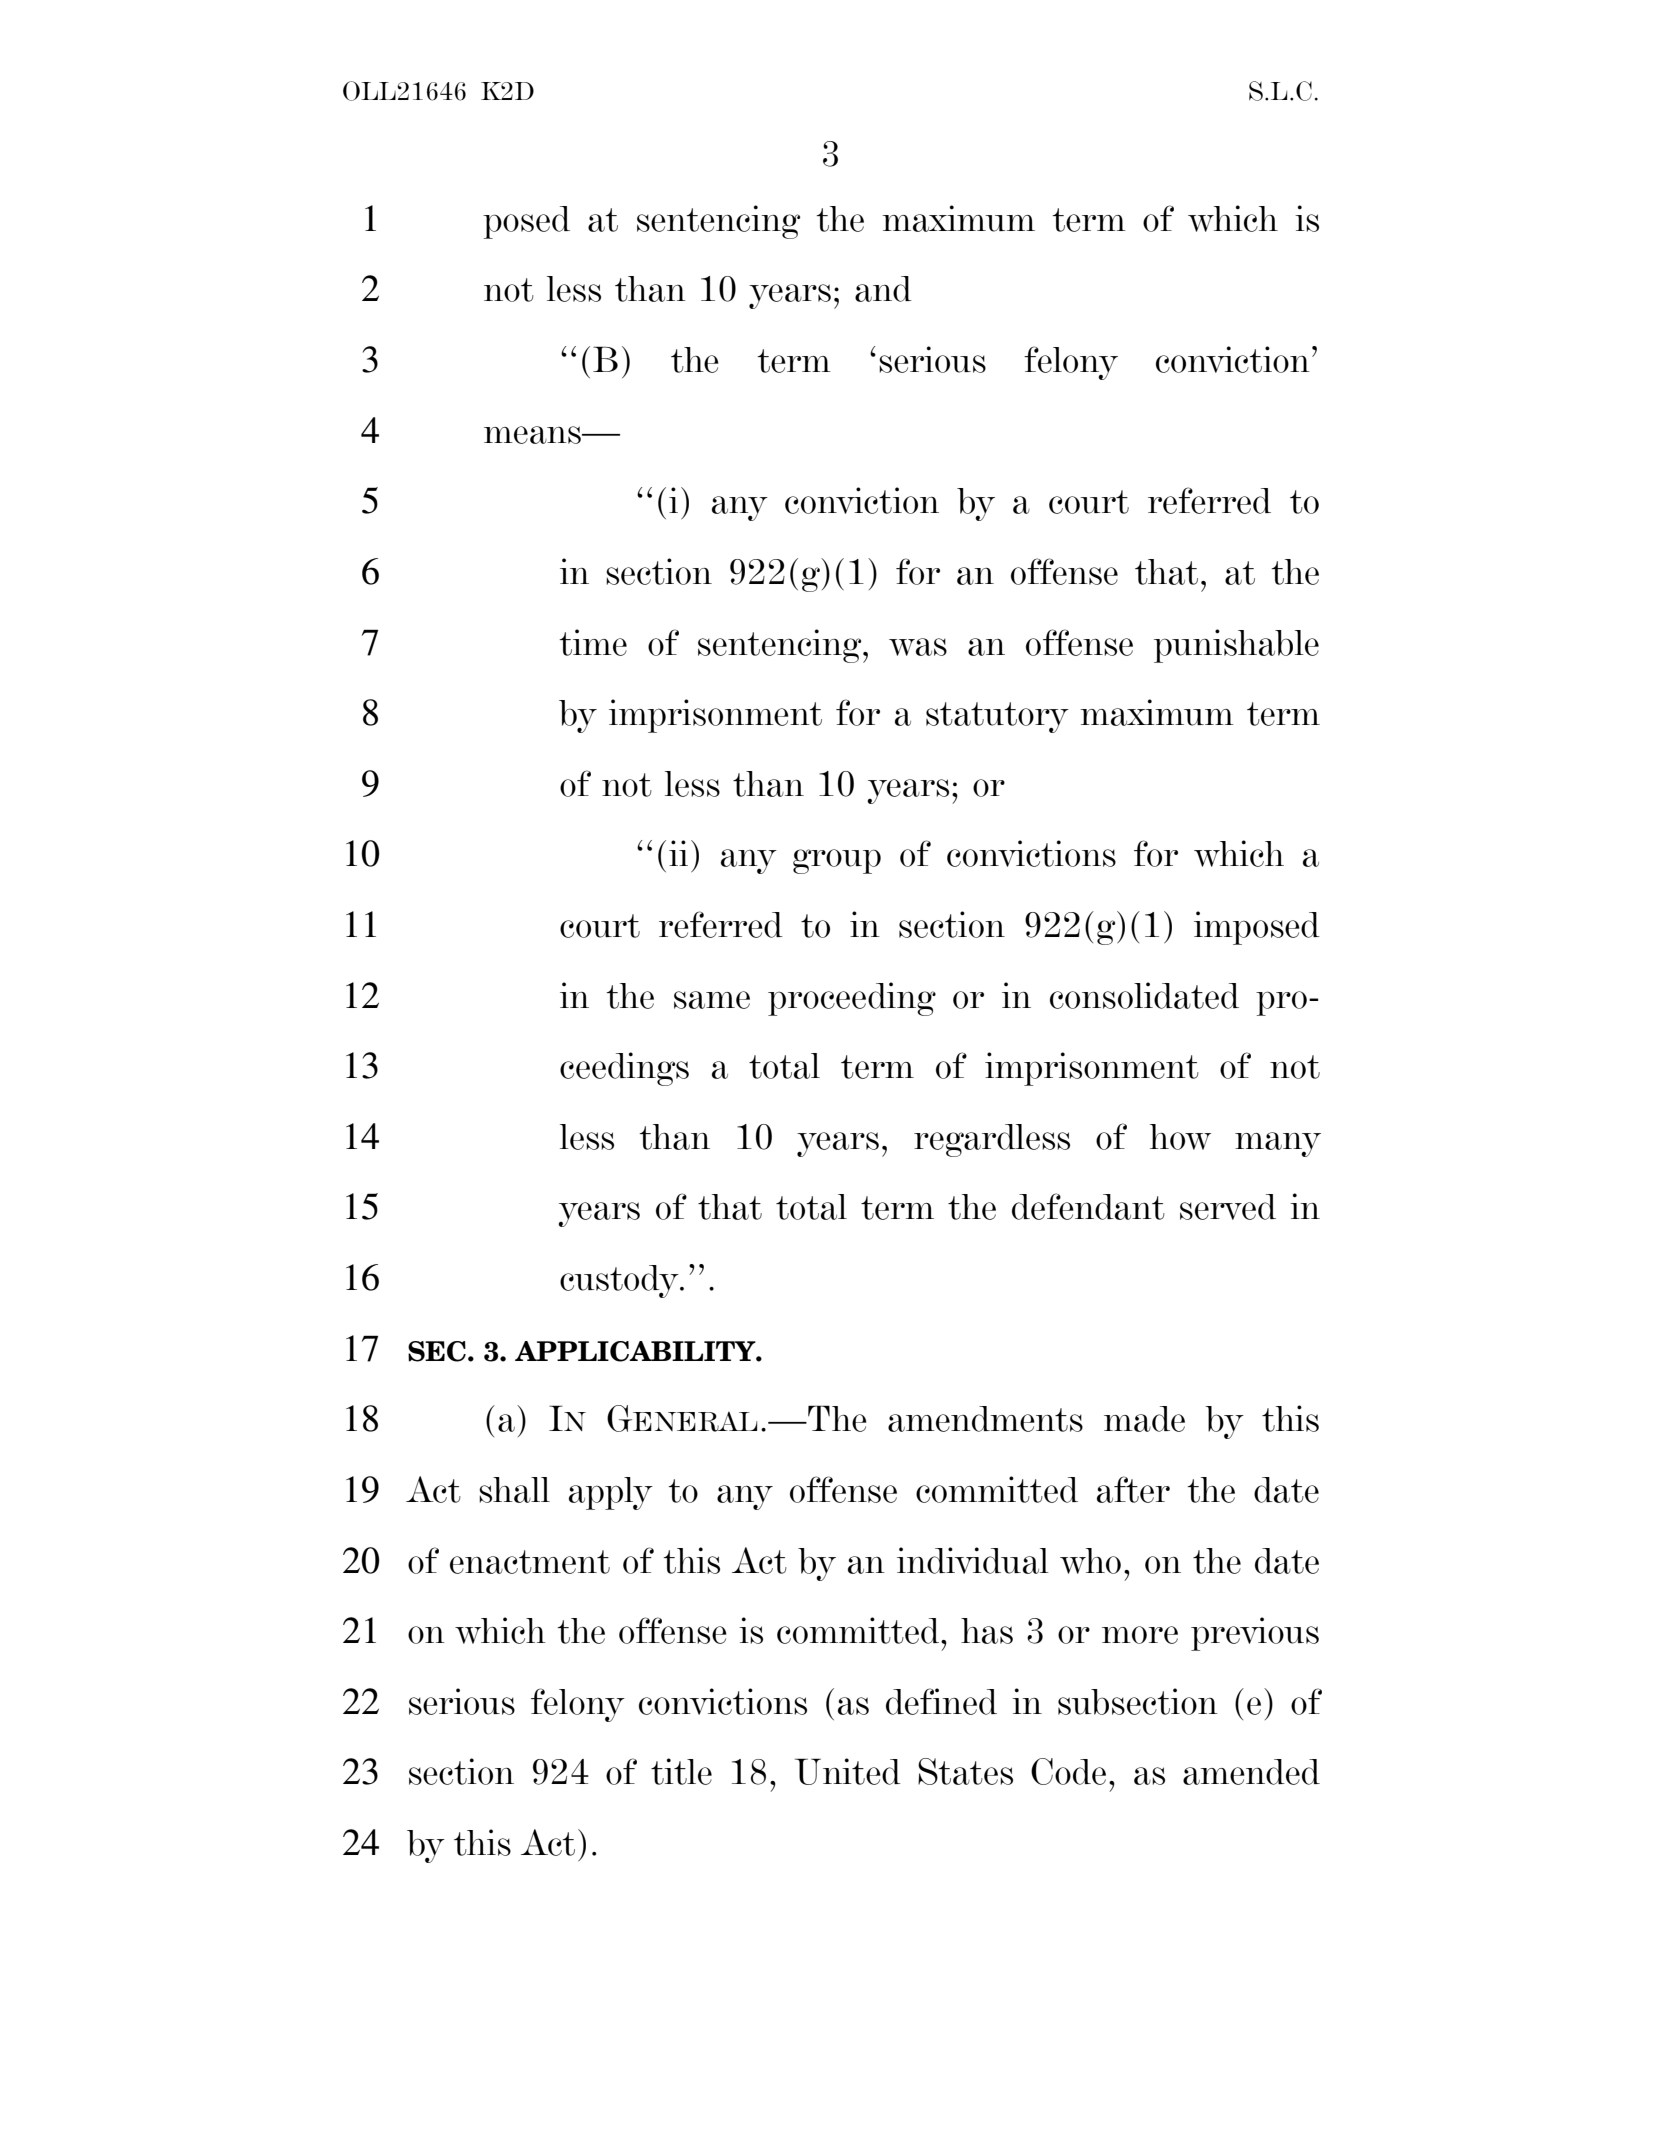  Describe the element at coordinates (593, 642) in the document. I see `time` at that location.
